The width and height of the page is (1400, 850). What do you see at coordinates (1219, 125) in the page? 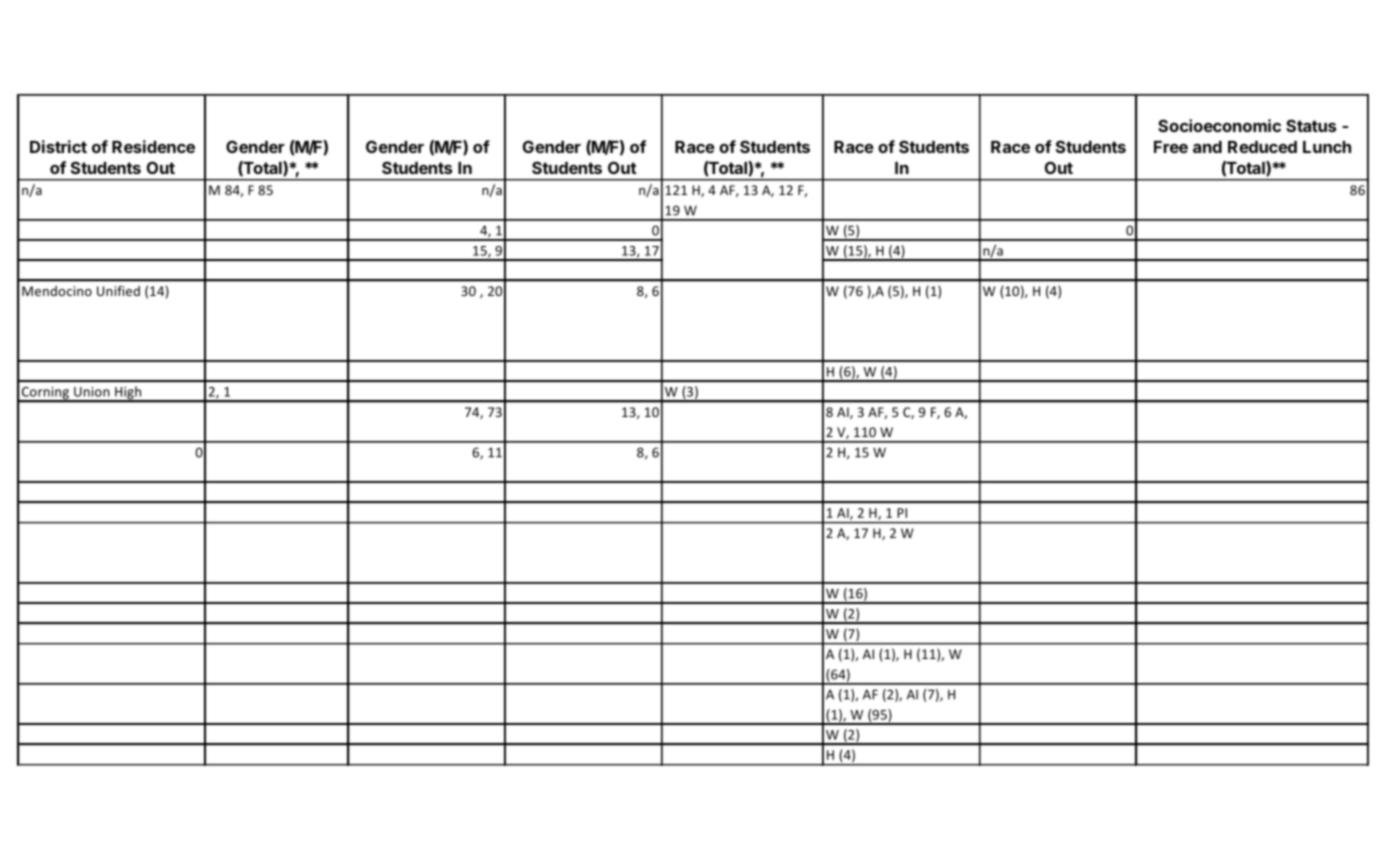
I see `Socioeconomic` at bounding box center [1219, 125].
